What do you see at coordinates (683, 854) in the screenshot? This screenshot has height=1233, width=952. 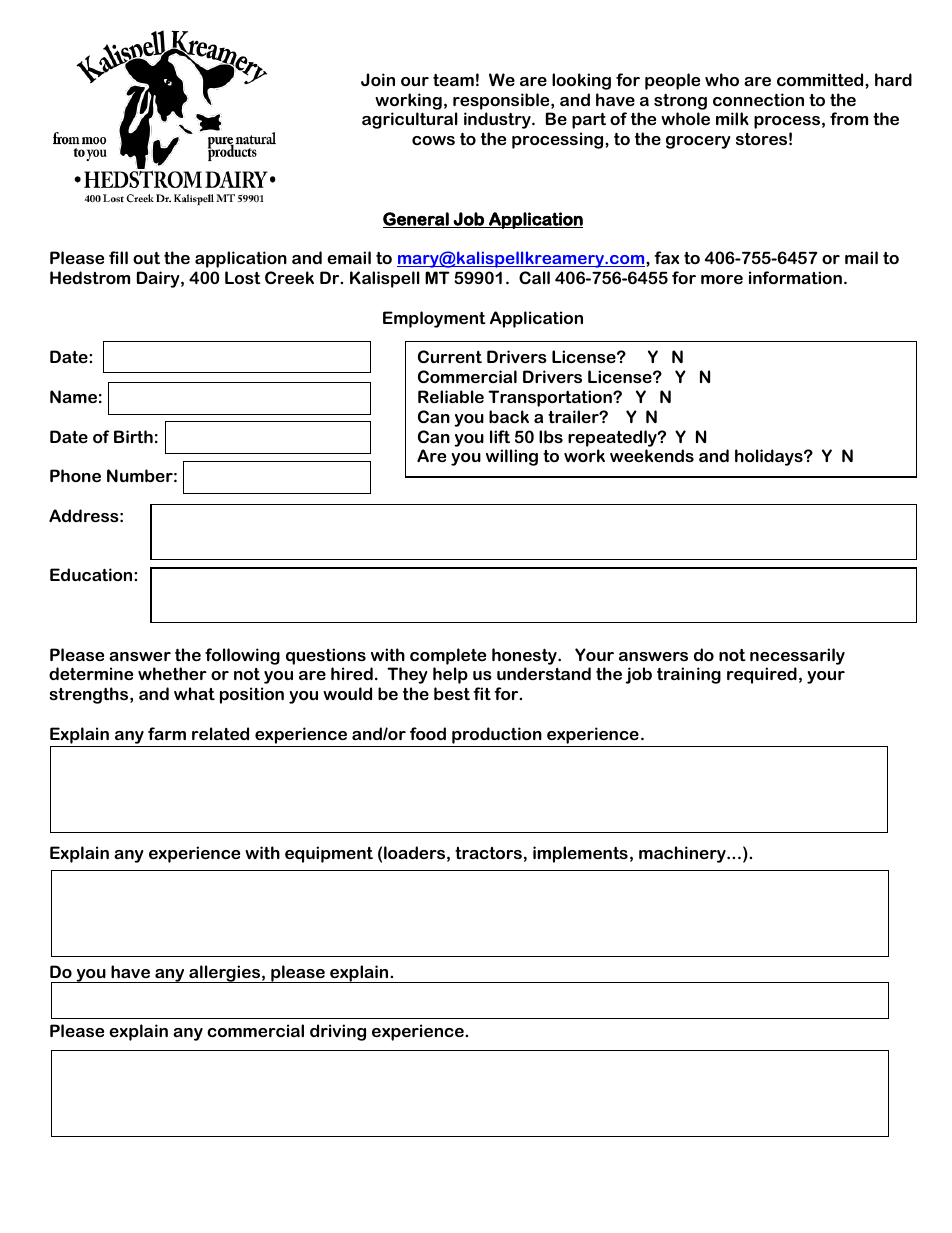 I see `machinery` at bounding box center [683, 854].
